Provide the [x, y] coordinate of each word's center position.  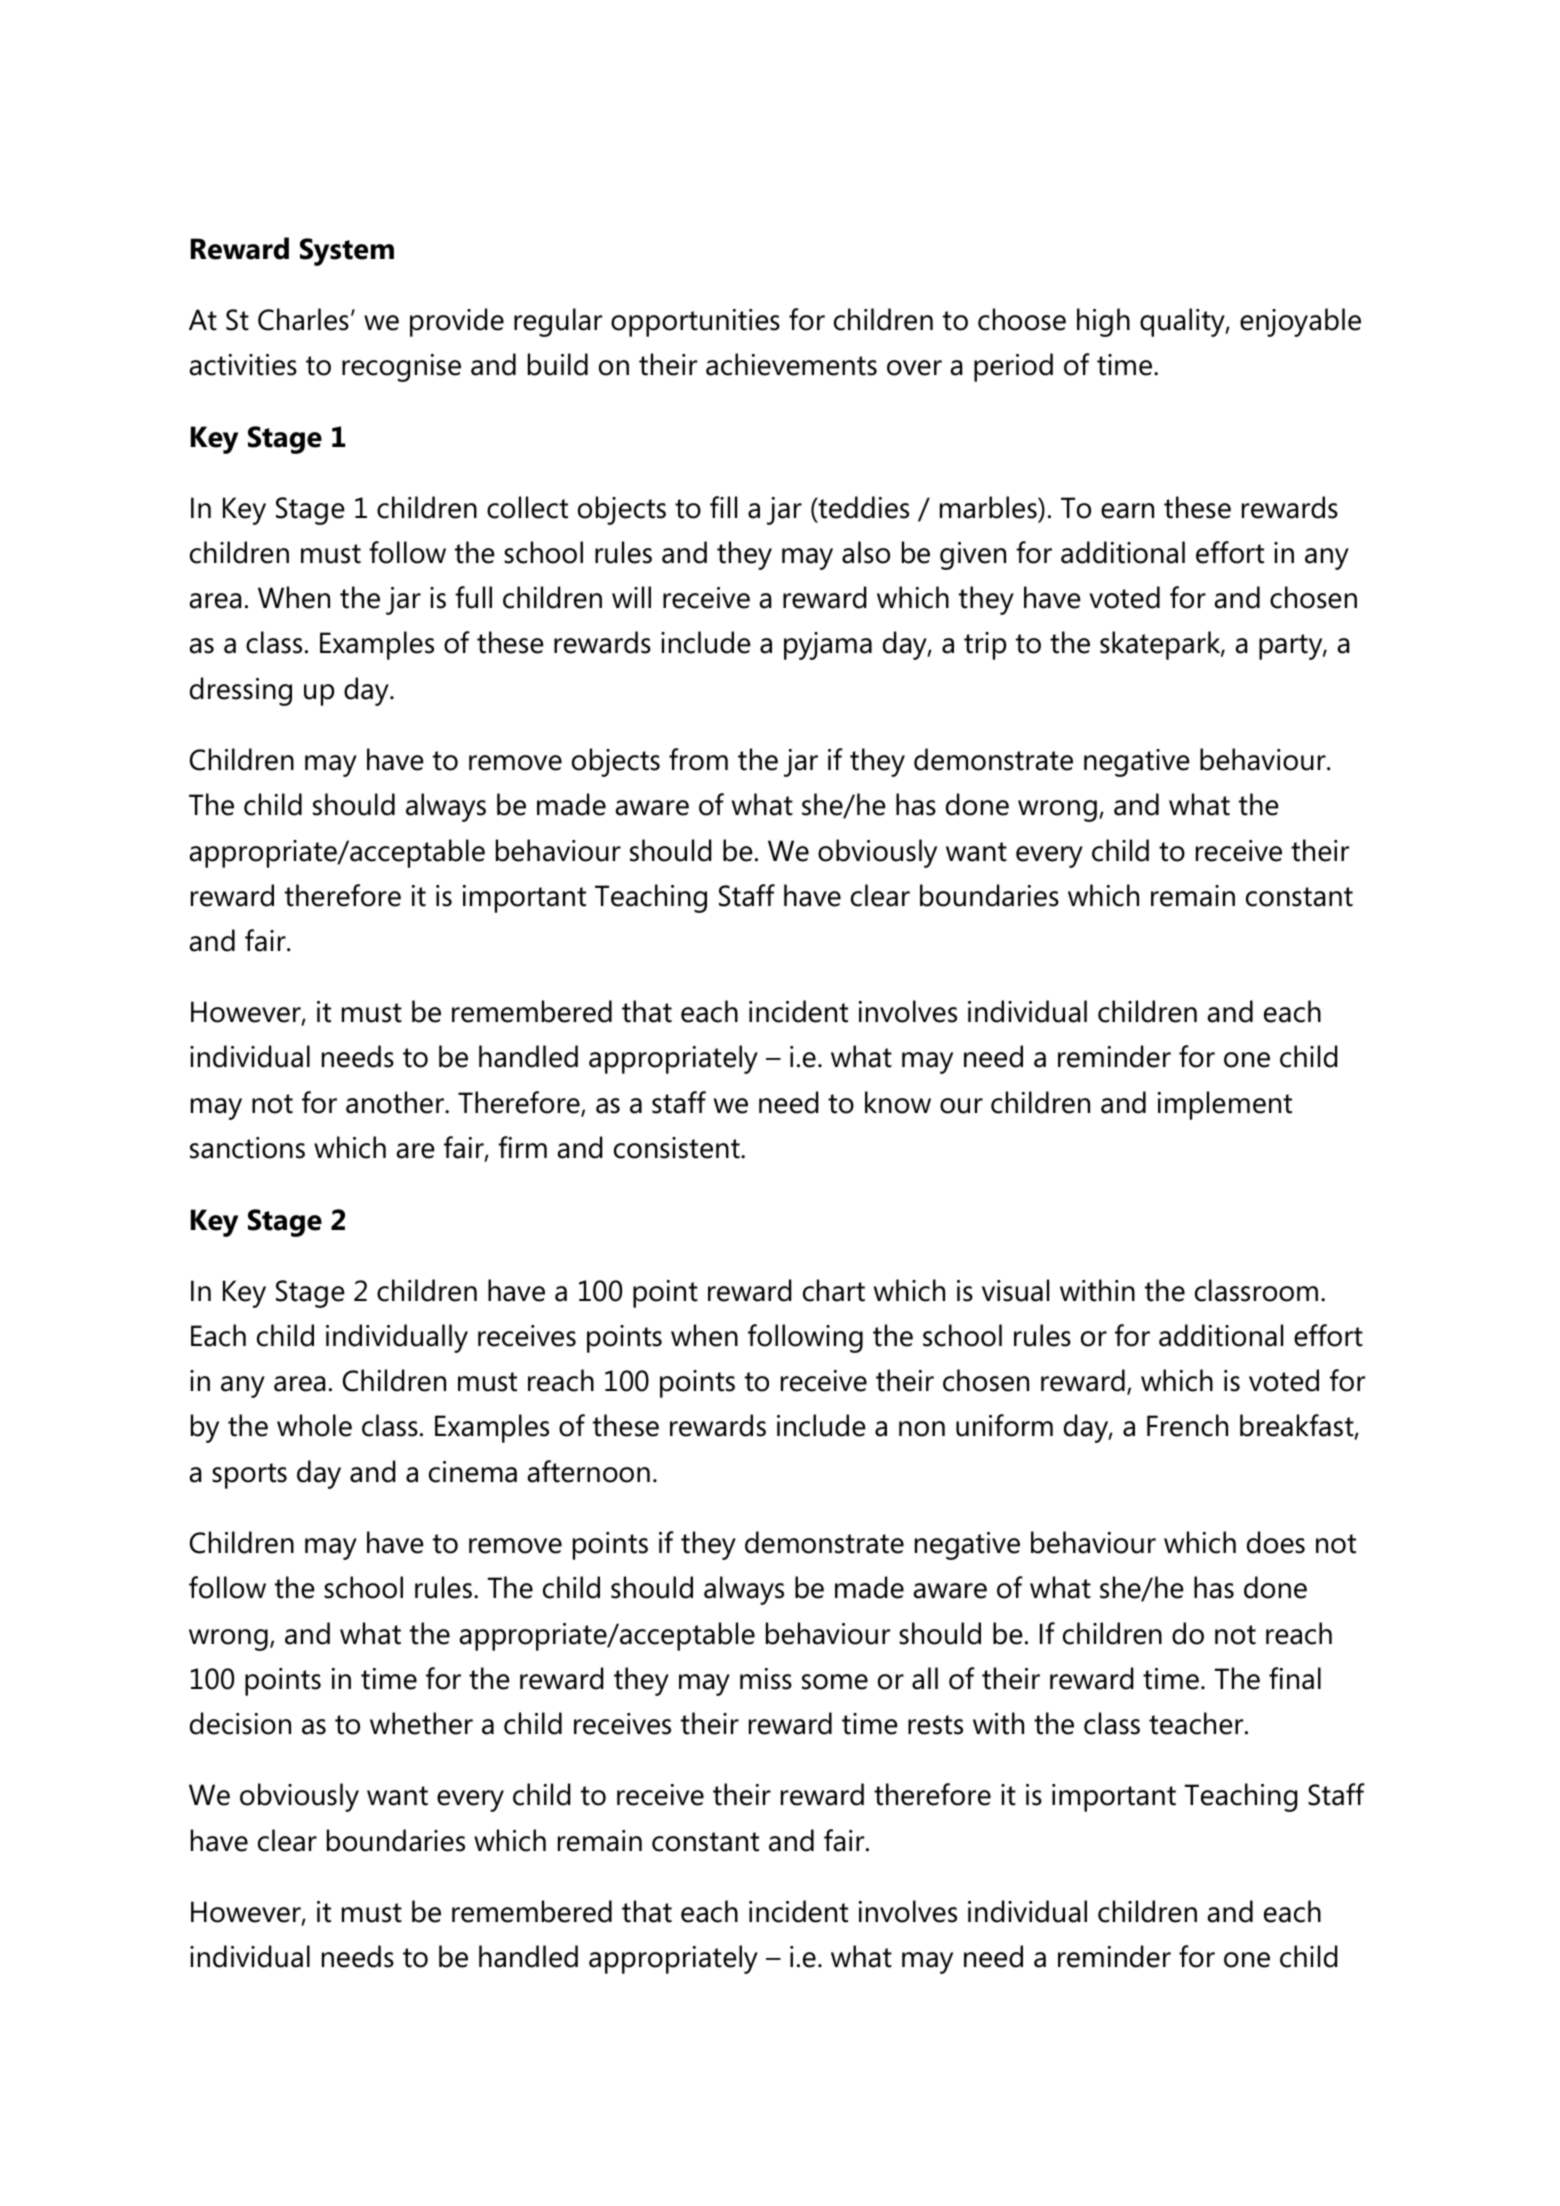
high [1103, 322]
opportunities [695, 323]
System [347, 252]
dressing [241, 691]
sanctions [247, 1148]
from [698, 759]
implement [1225, 1105]
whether [421, 1723]
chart [834, 1290]
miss [766, 1679]
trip [985, 646]
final [1295, 1678]
